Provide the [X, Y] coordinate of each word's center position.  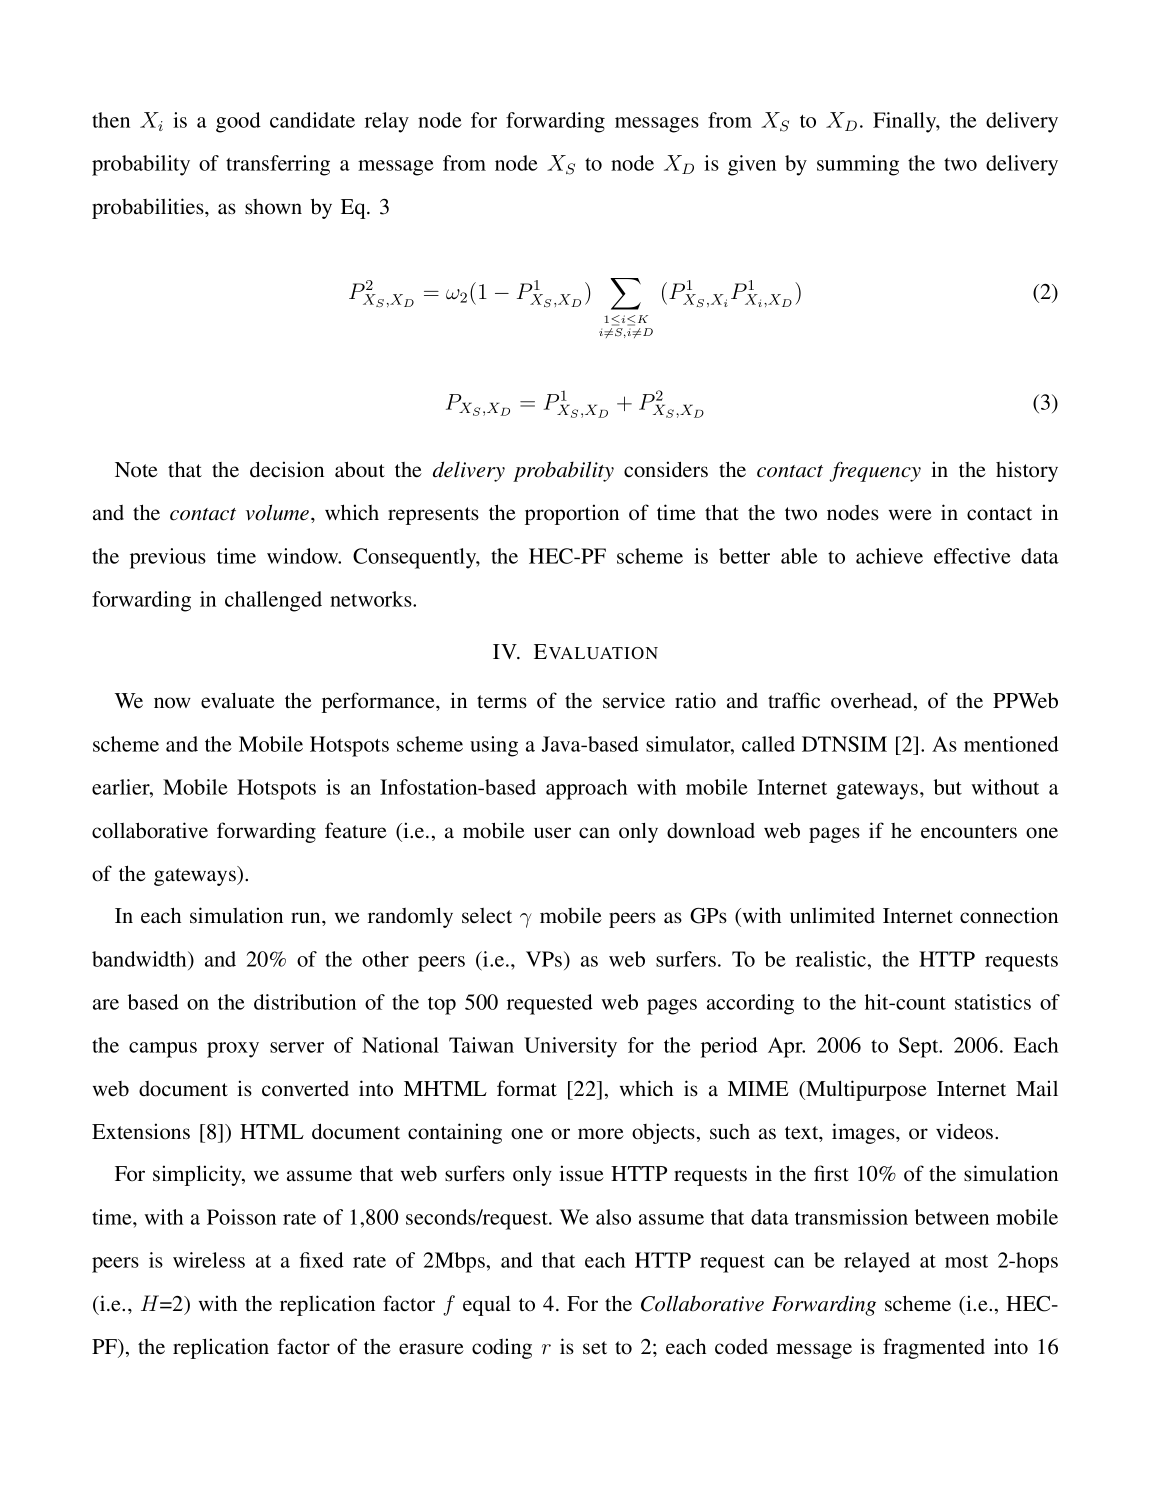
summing [858, 165]
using [494, 746]
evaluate [238, 700]
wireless [209, 1260]
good [238, 122]
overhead [873, 702]
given [752, 165]
